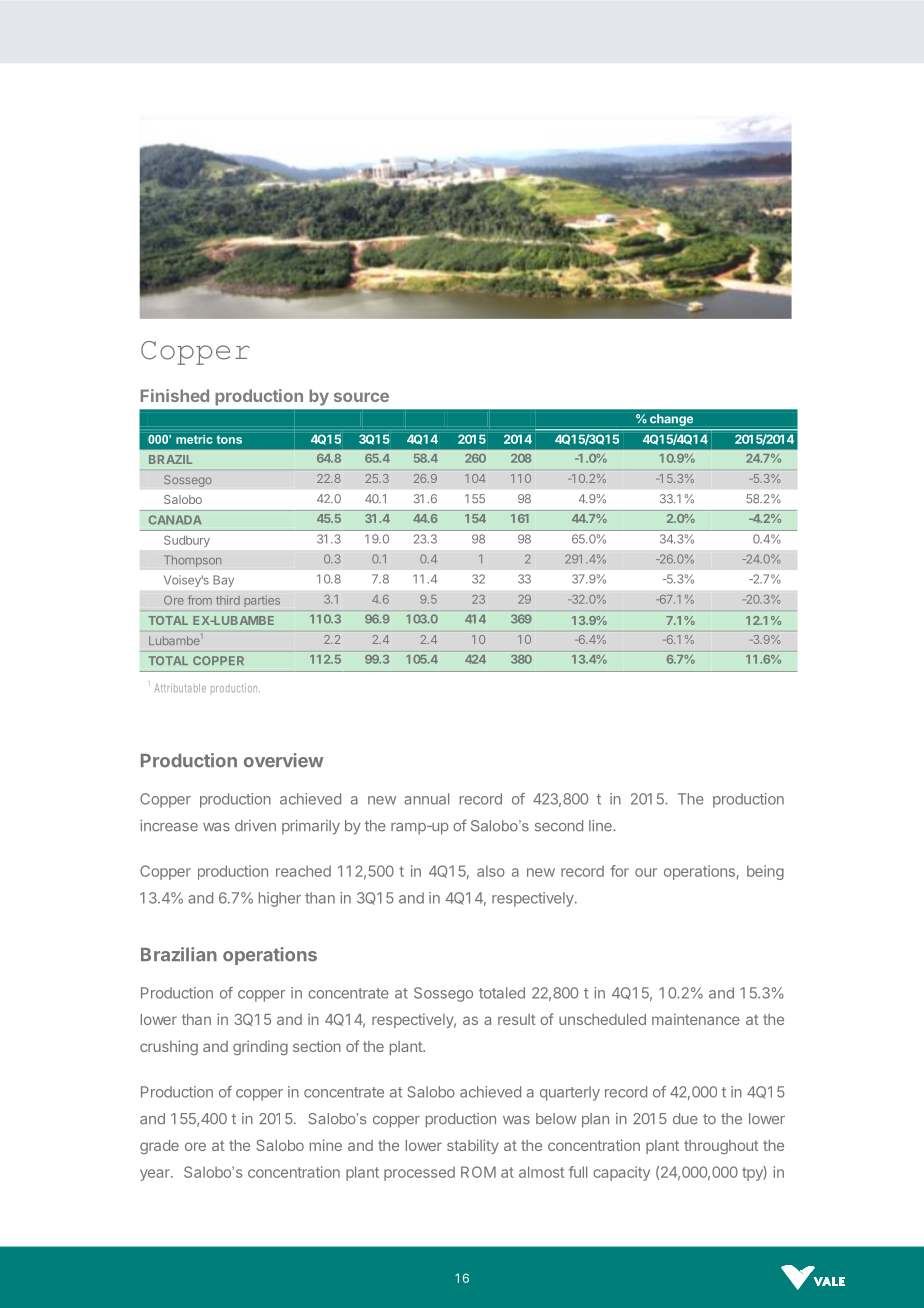  I want to click on throughout, so click(721, 1147).
